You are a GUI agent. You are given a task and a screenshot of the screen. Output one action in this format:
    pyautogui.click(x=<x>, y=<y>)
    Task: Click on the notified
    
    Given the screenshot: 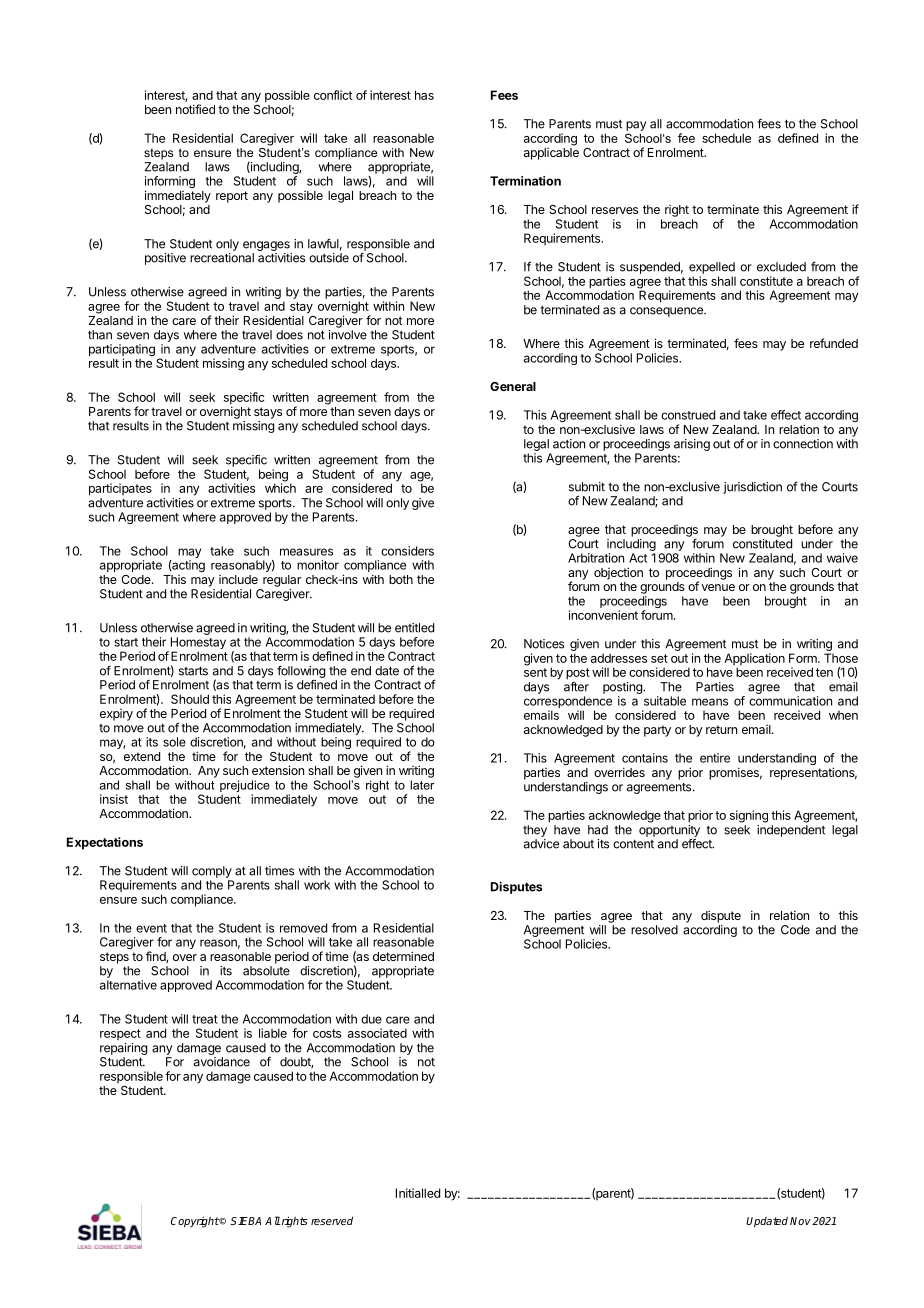 What is the action you would take?
    pyautogui.click(x=195, y=109)
